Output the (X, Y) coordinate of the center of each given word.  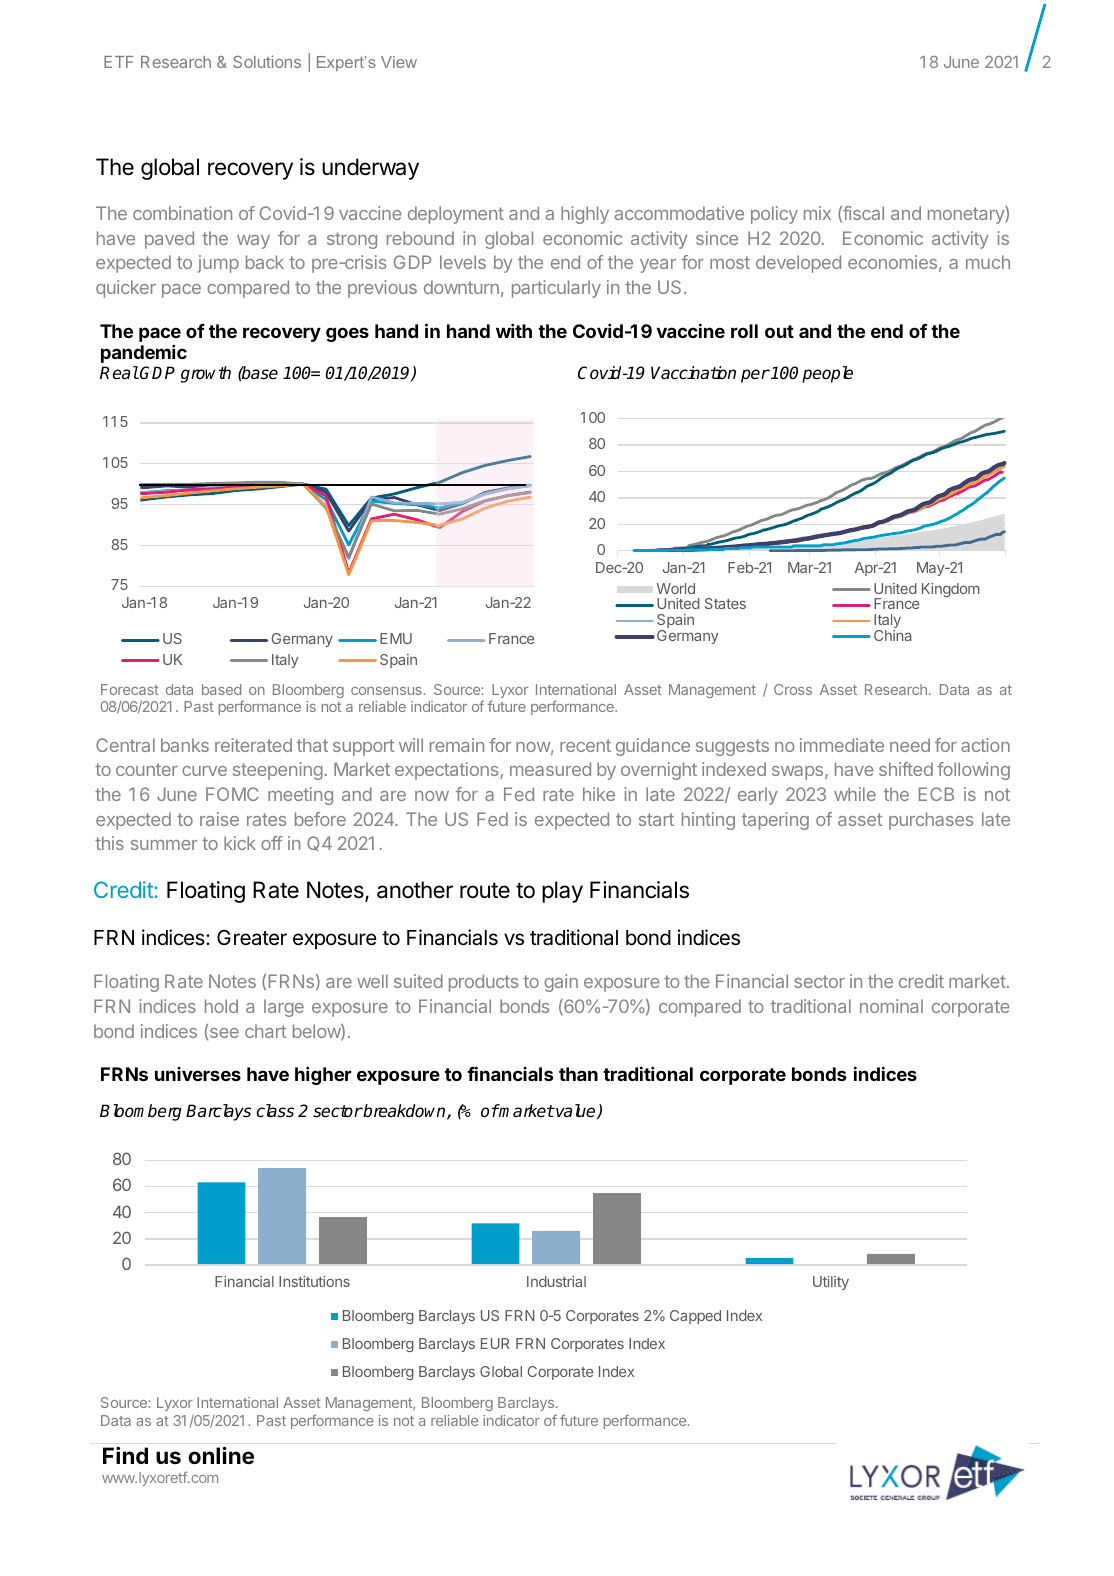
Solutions (267, 61)
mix (817, 213)
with (514, 331)
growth (206, 374)
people (827, 374)
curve (204, 771)
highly (585, 215)
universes (198, 1074)
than (578, 1074)
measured (550, 769)
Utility (831, 1283)
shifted (906, 769)
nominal (891, 1006)
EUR (495, 1343)
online (221, 1456)
